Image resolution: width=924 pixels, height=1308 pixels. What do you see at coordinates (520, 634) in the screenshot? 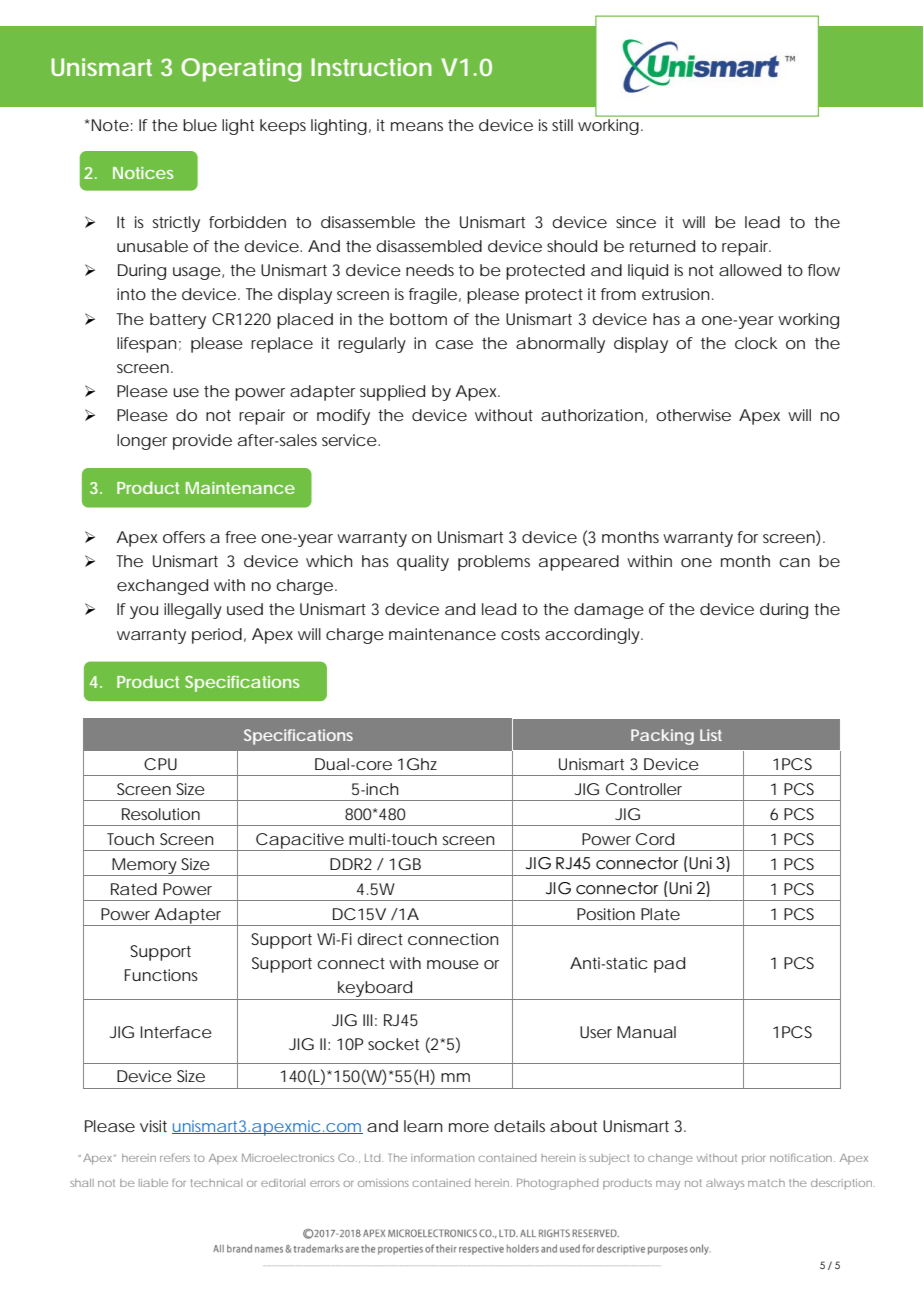
I see `costs` at bounding box center [520, 634].
